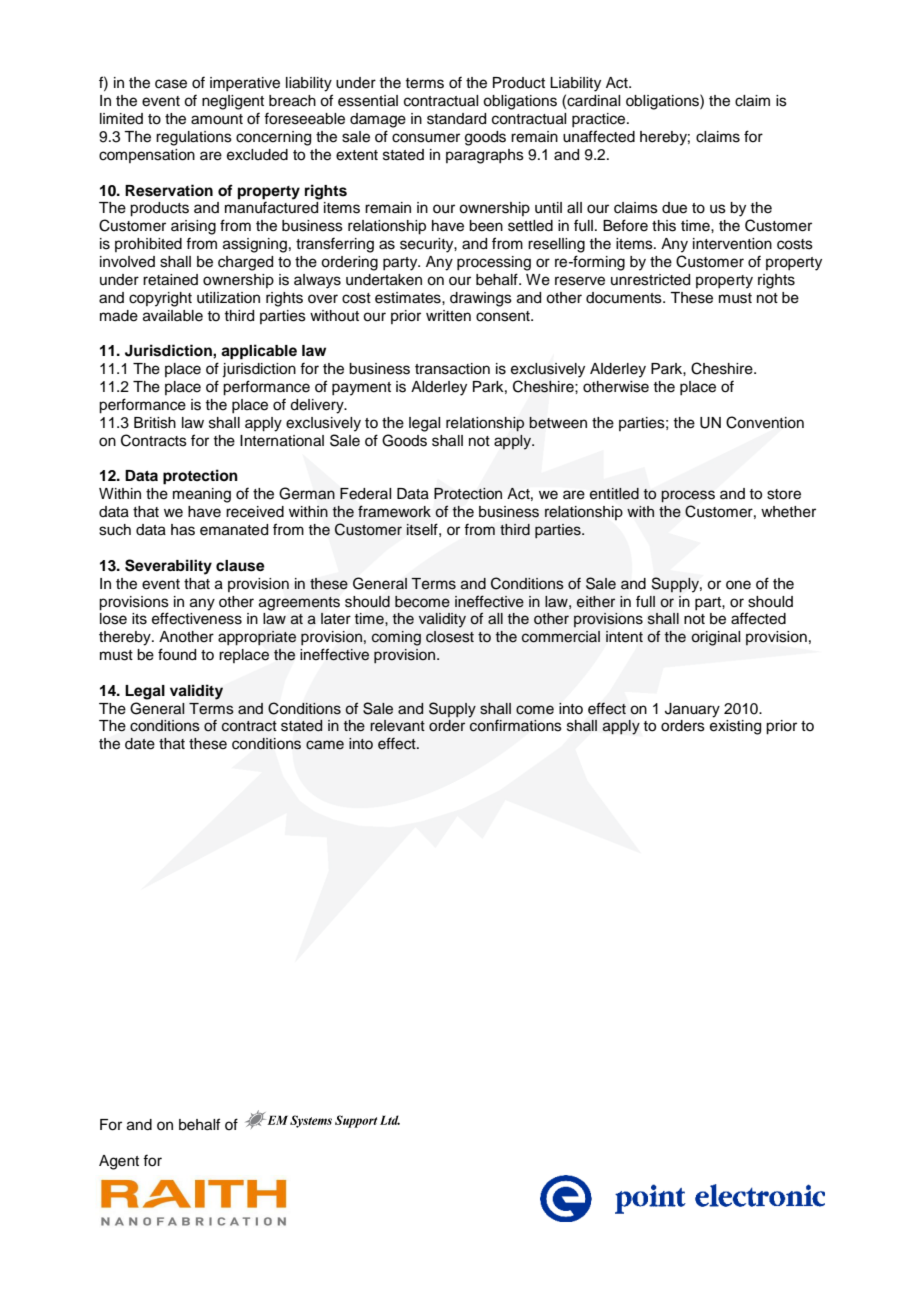  I want to click on amount, so click(217, 119).
